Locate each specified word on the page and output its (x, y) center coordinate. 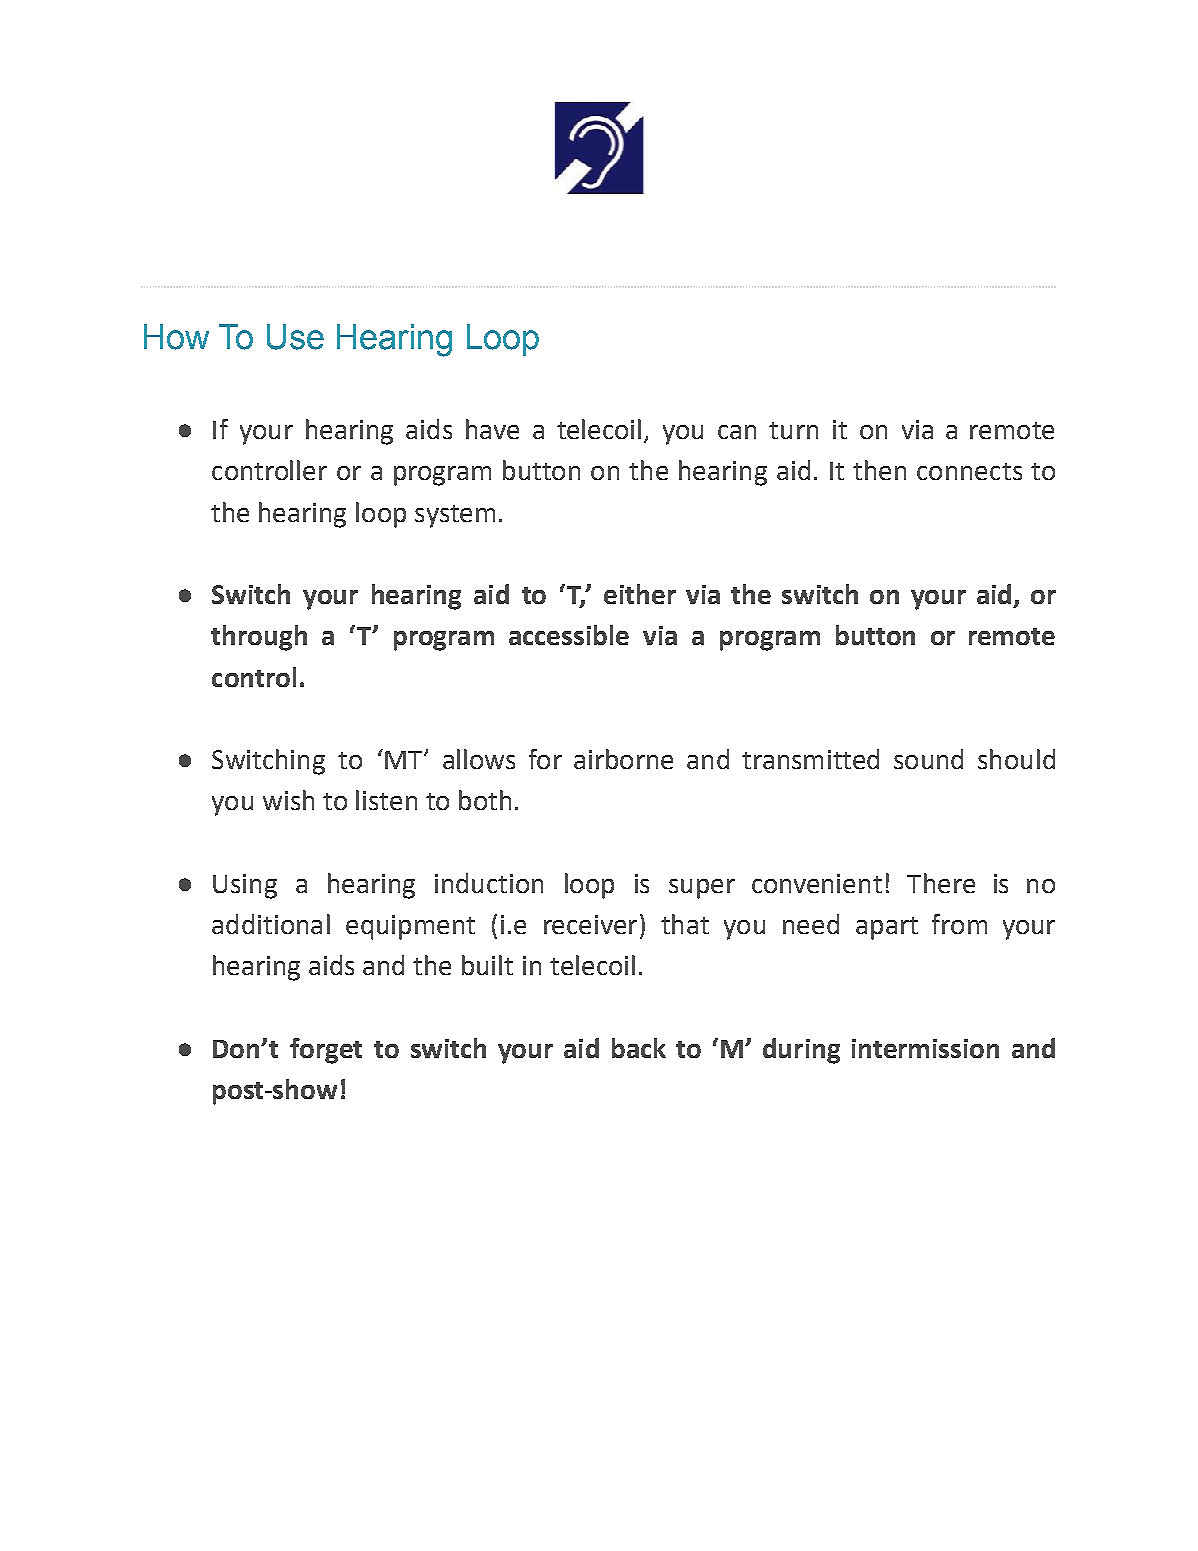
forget (326, 1051)
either (640, 594)
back (639, 1048)
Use (295, 337)
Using (245, 886)
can (737, 432)
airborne (623, 759)
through (259, 638)
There (941, 883)
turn (793, 430)
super (702, 889)
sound (928, 759)
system (455, 516)
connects (969, 471)
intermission (925, 1048)
